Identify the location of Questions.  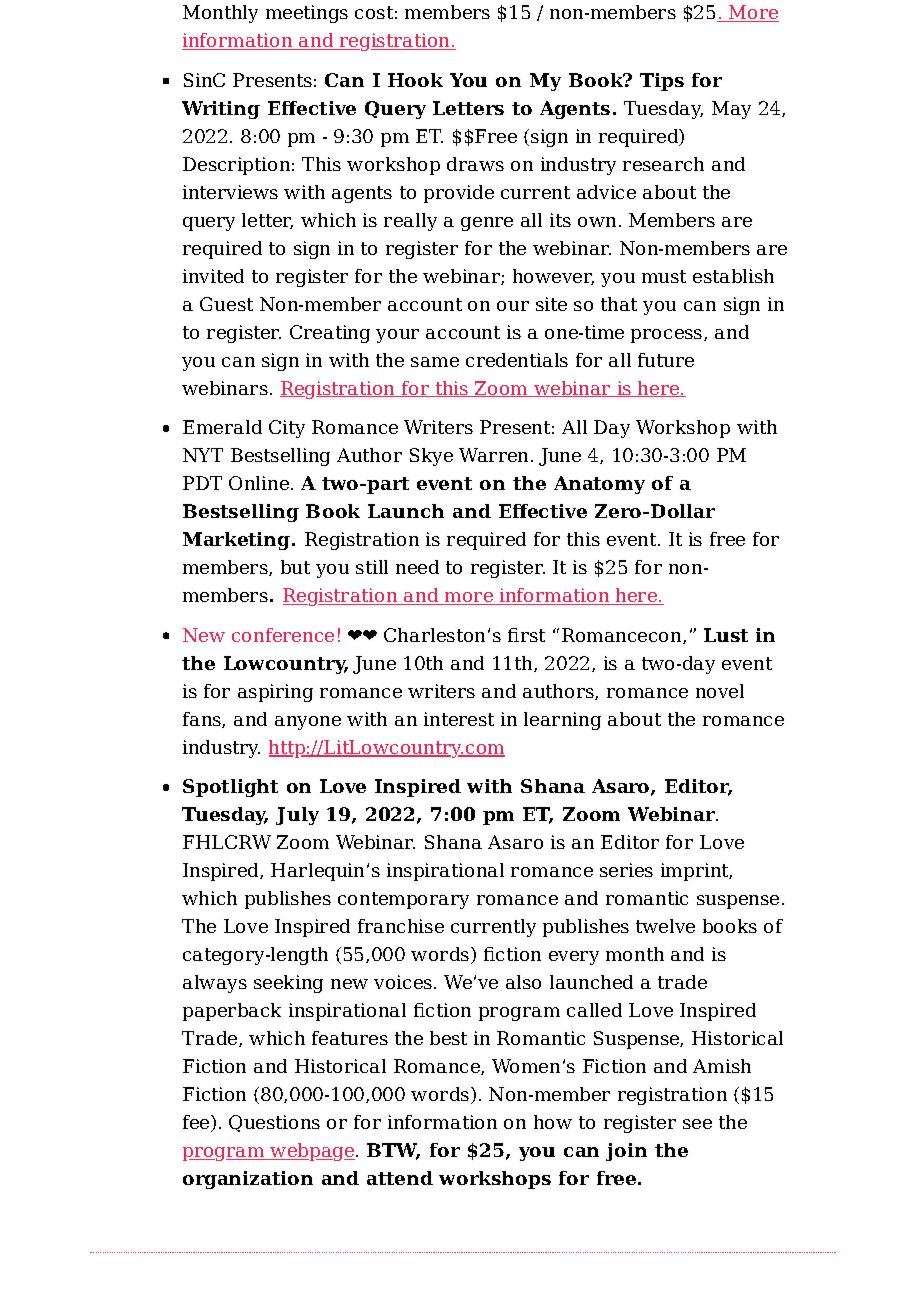
(274, 1123).
